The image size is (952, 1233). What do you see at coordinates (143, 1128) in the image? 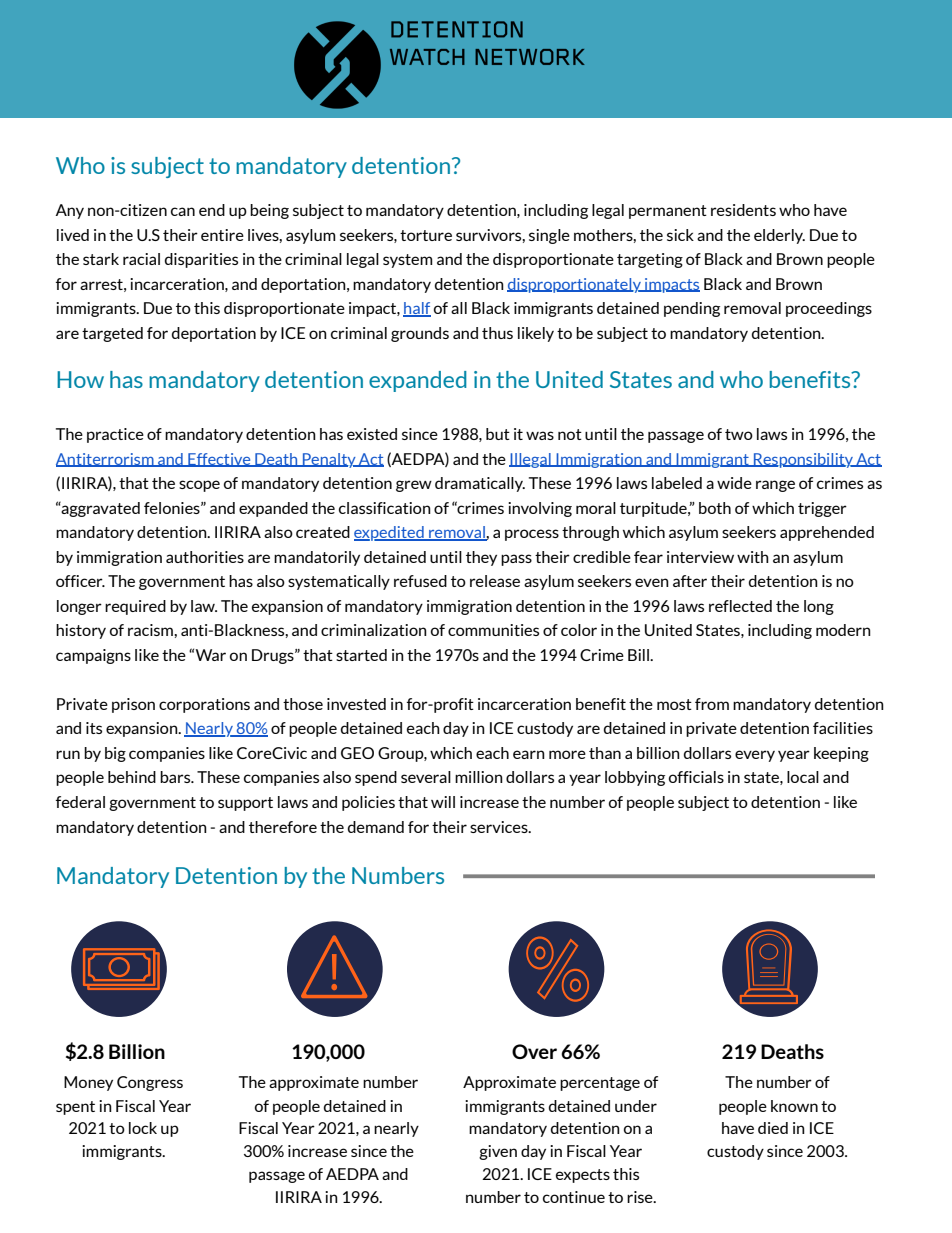
I see `lock` at bounding box center [143, 1128].
